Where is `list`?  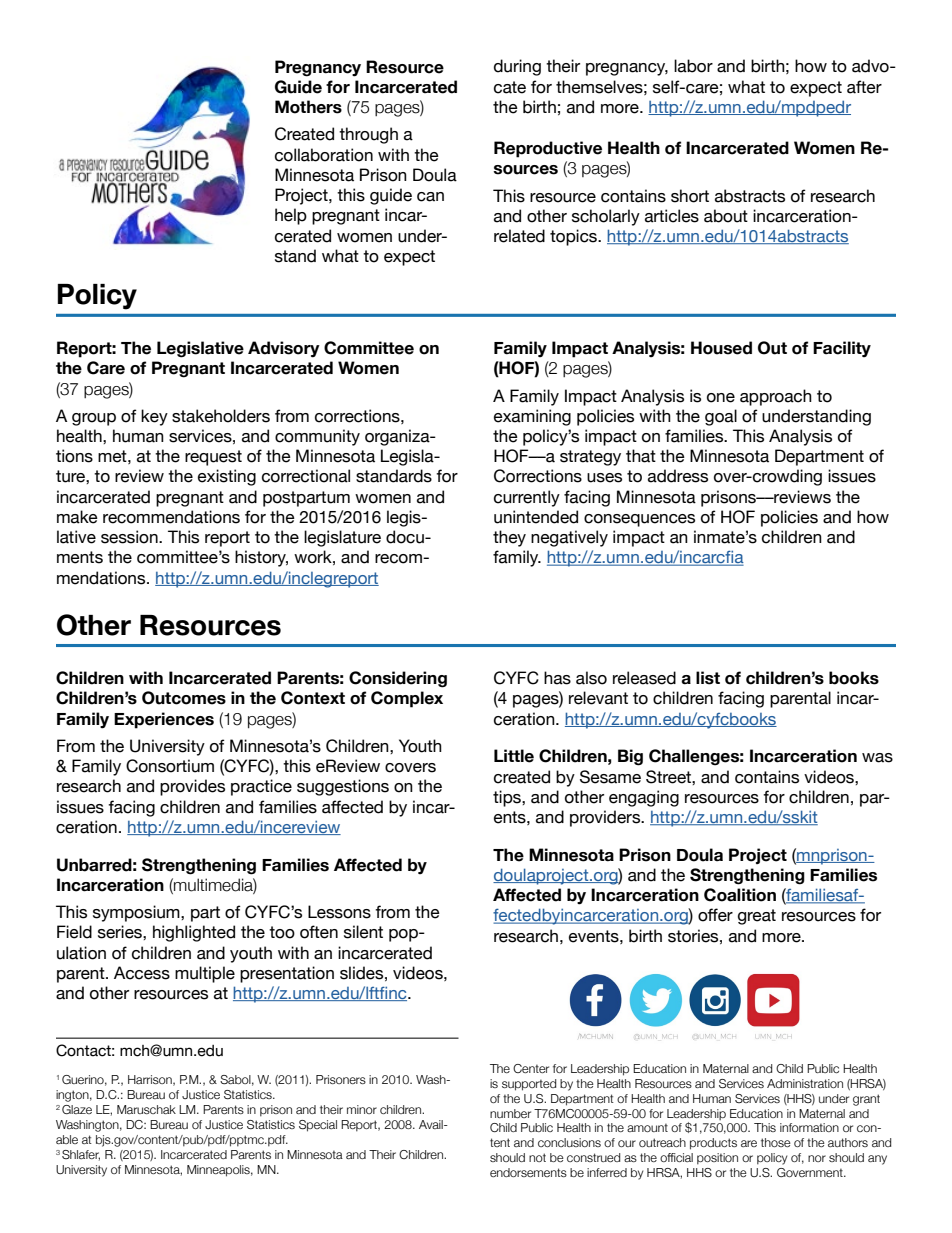 list is located at coordinates (708, 678).
